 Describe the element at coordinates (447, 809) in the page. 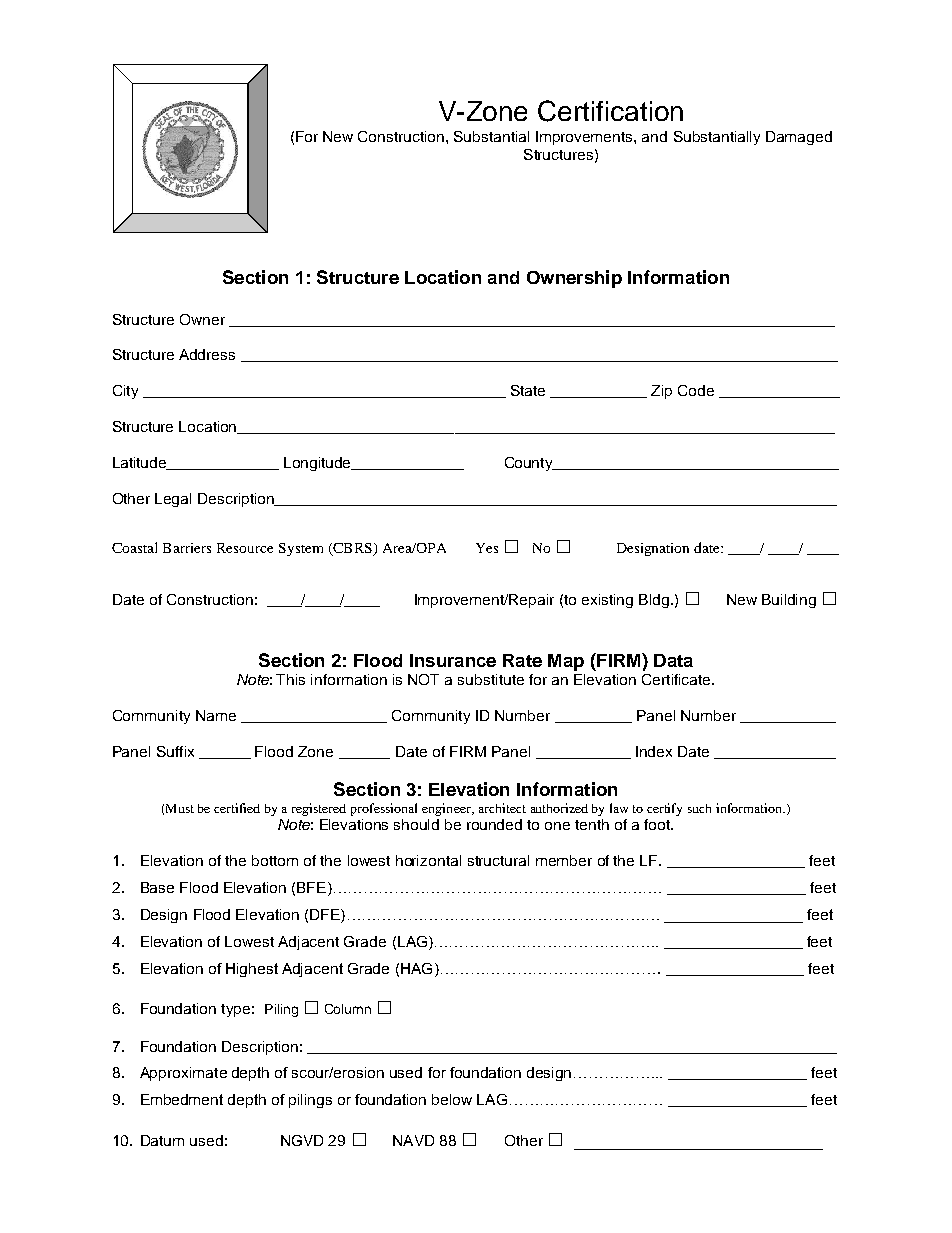

I see `engineer` at that location.
